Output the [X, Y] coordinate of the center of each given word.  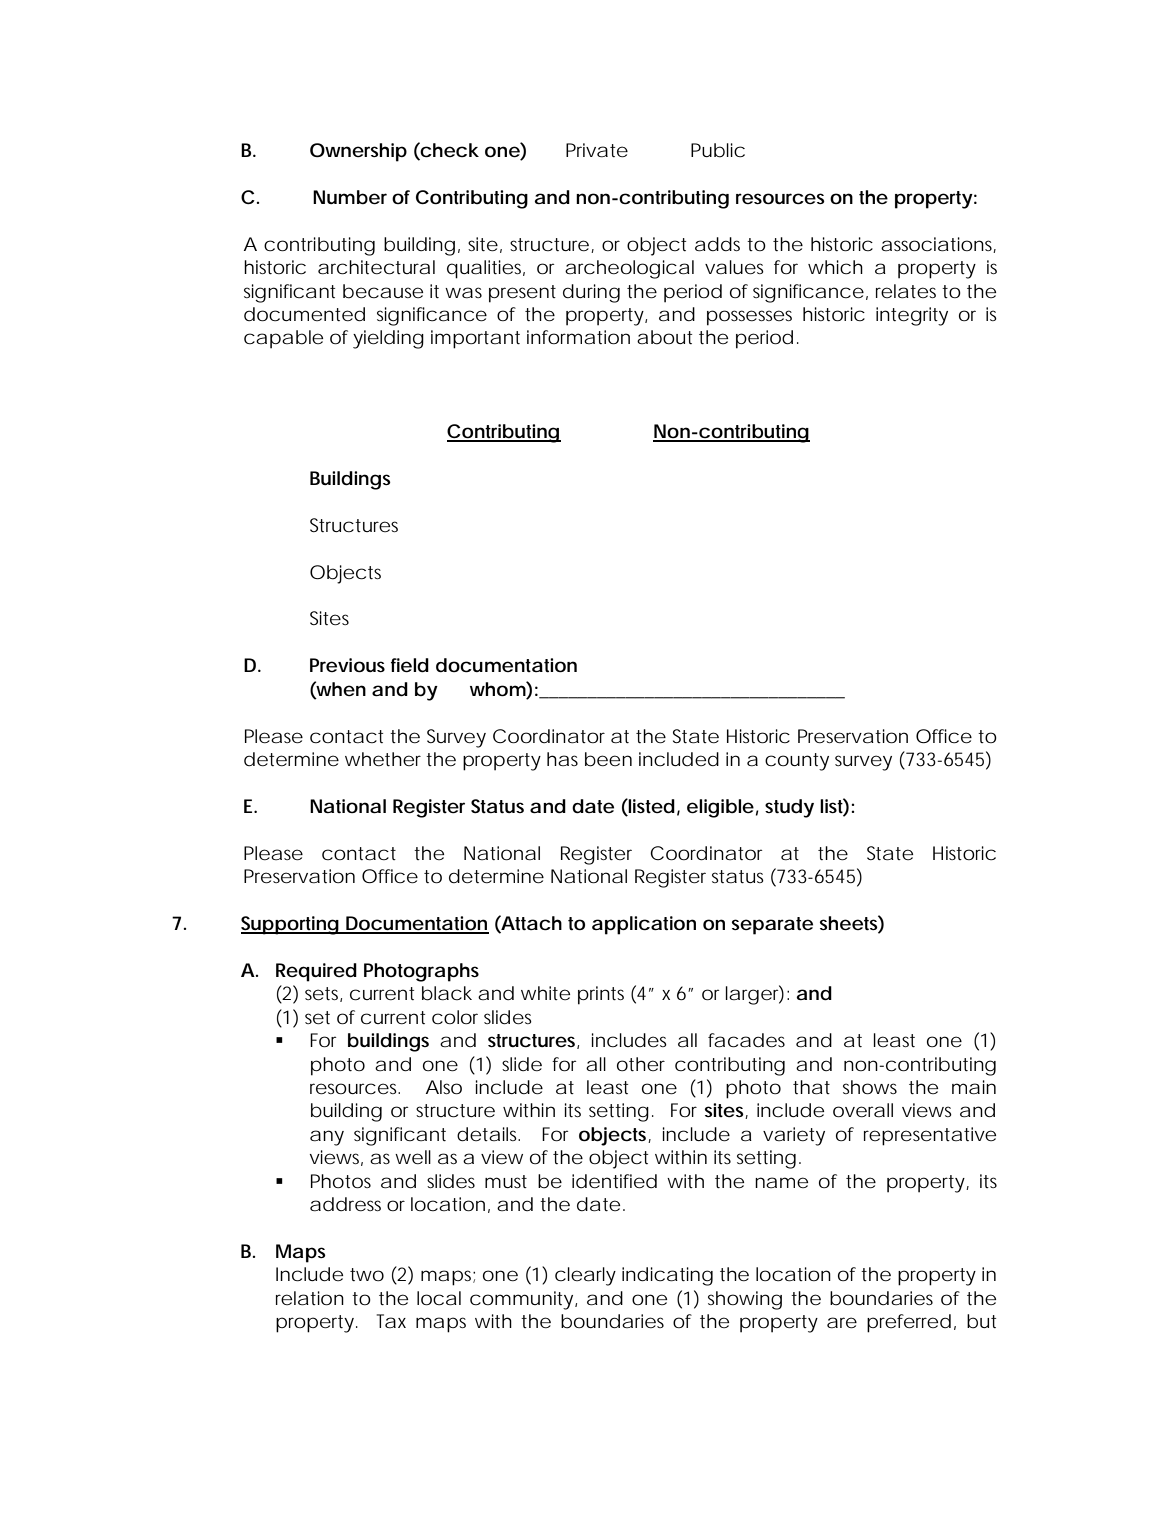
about [664, 337]
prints [601, 995]
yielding [388, 339]
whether [383, 759]
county [797, 762]
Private [597, 150]
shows [870, 1087]
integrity [912, 316]
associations [938, 245]
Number [350, 197]
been [608, 759]
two [367, 1274]
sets [323, 994]
